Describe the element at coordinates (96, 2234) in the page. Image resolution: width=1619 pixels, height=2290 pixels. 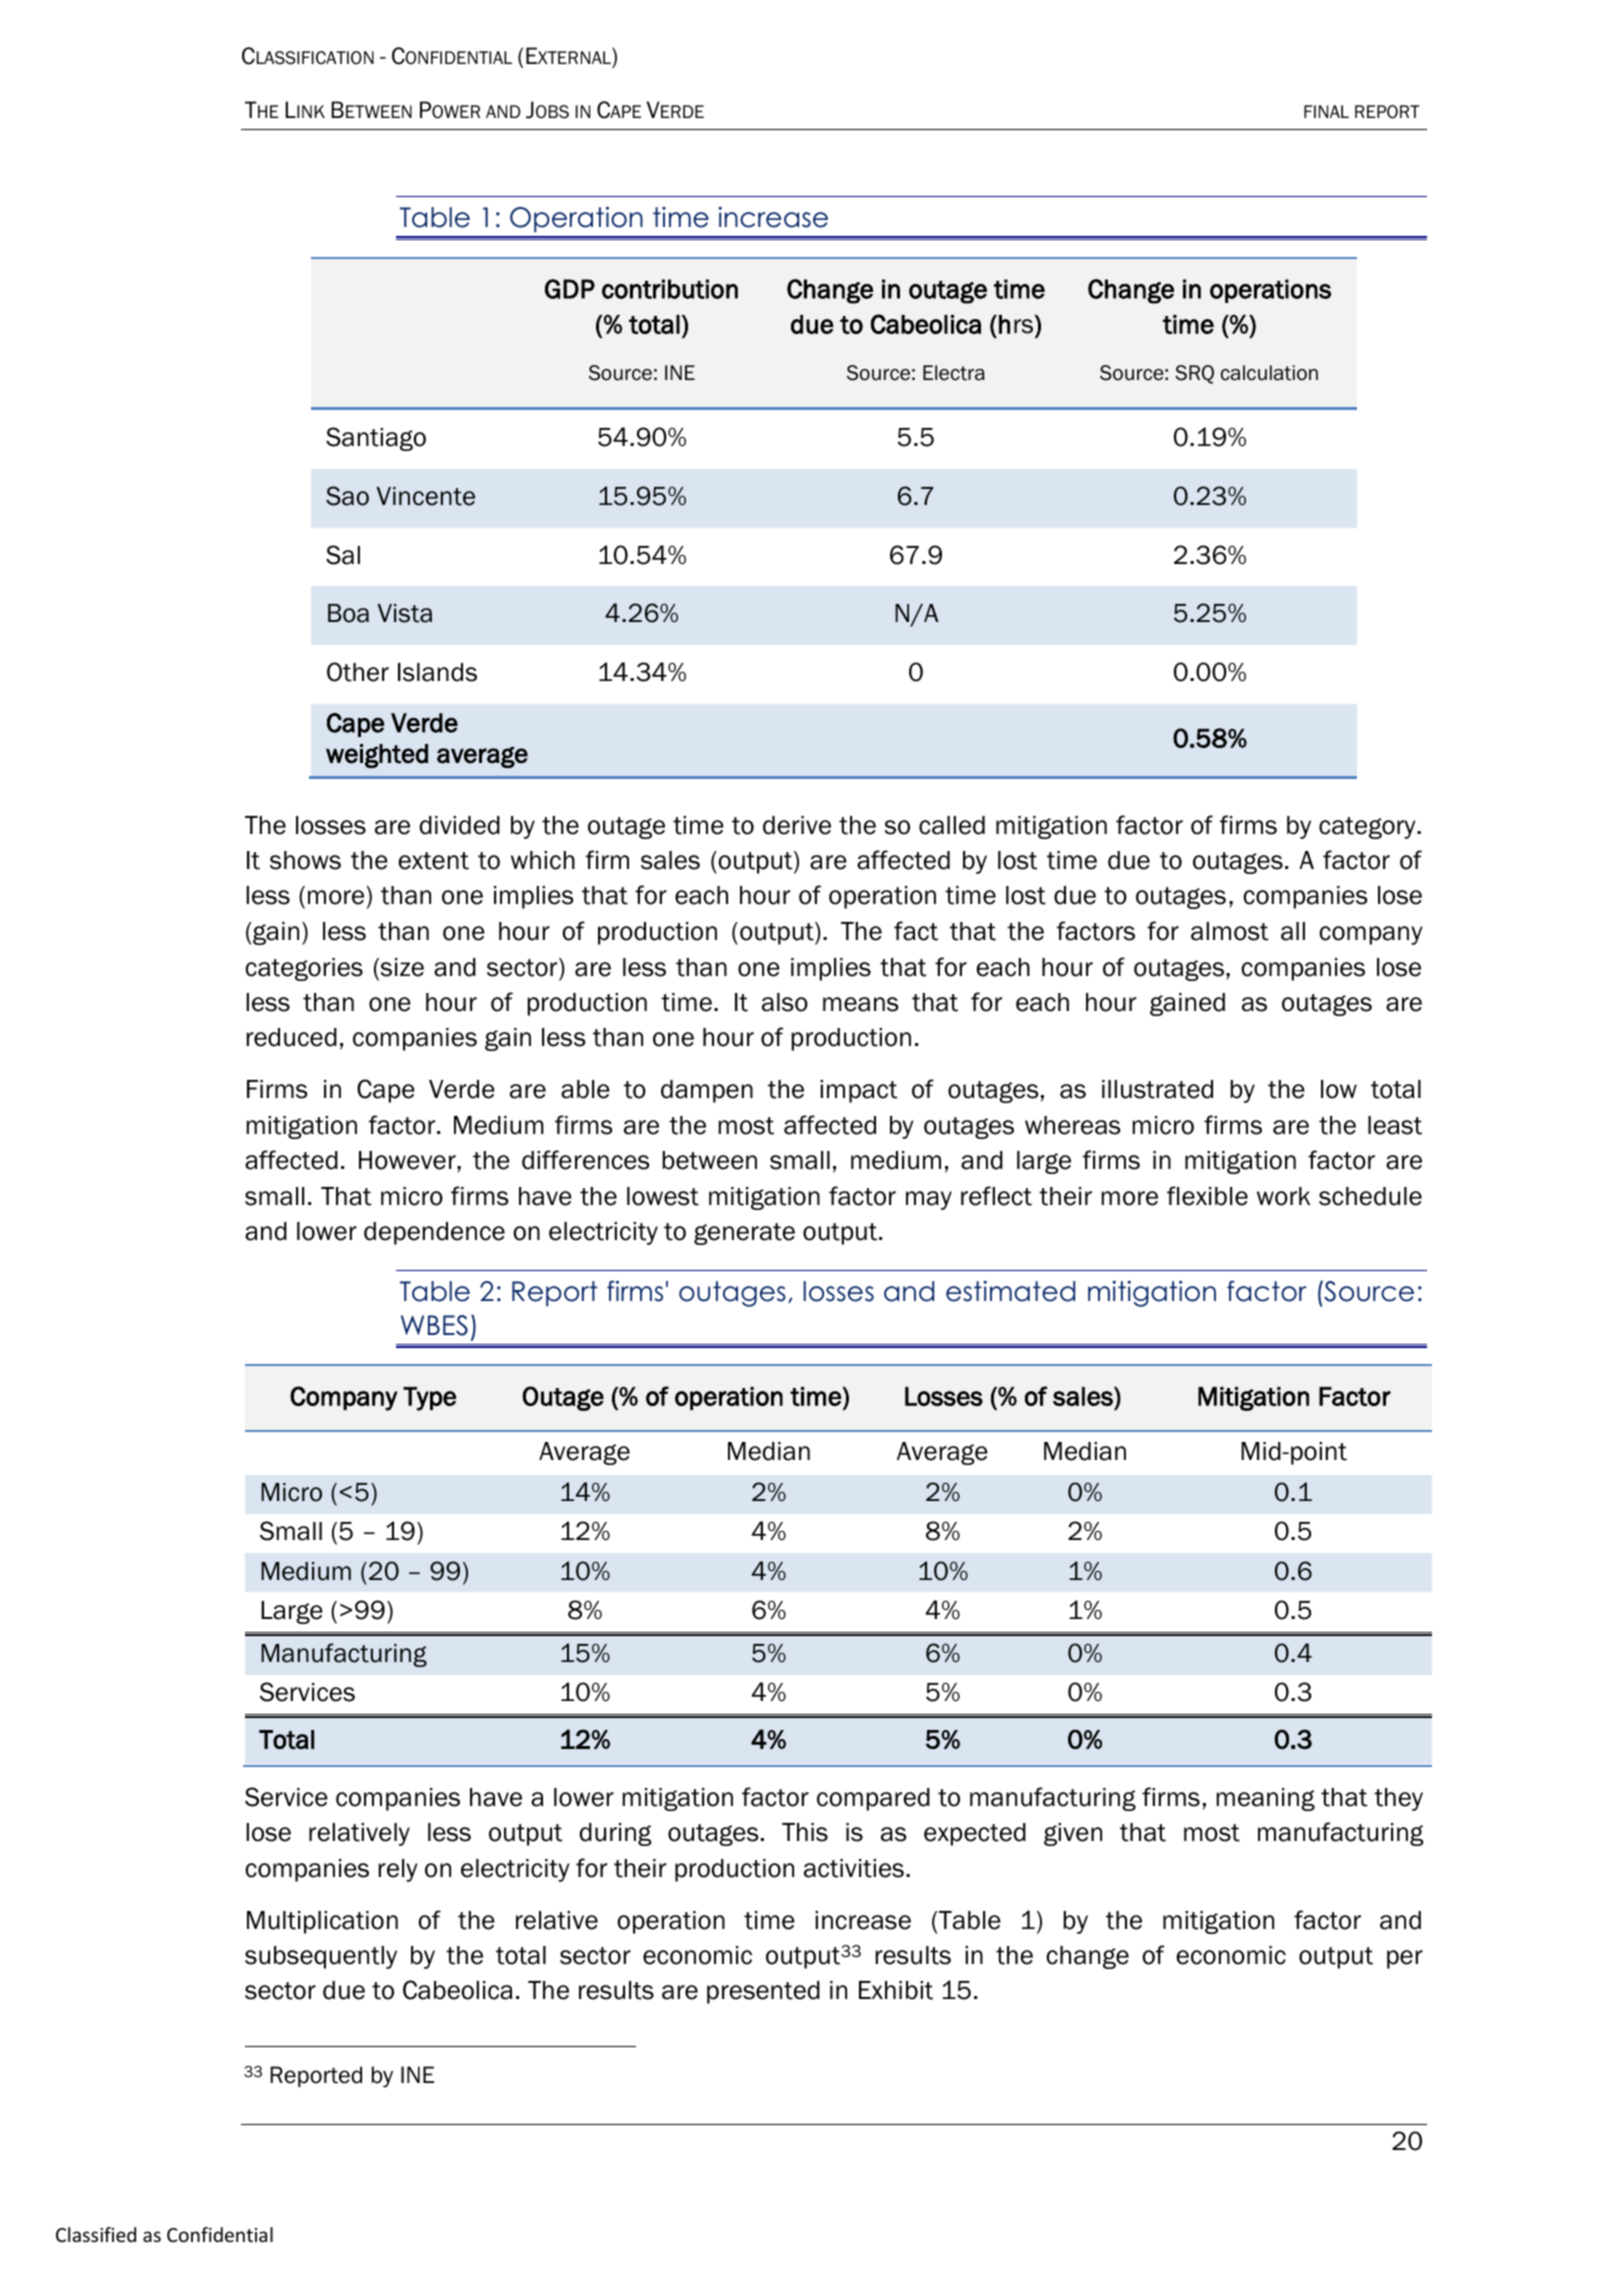
I see `Classified` at that location.
